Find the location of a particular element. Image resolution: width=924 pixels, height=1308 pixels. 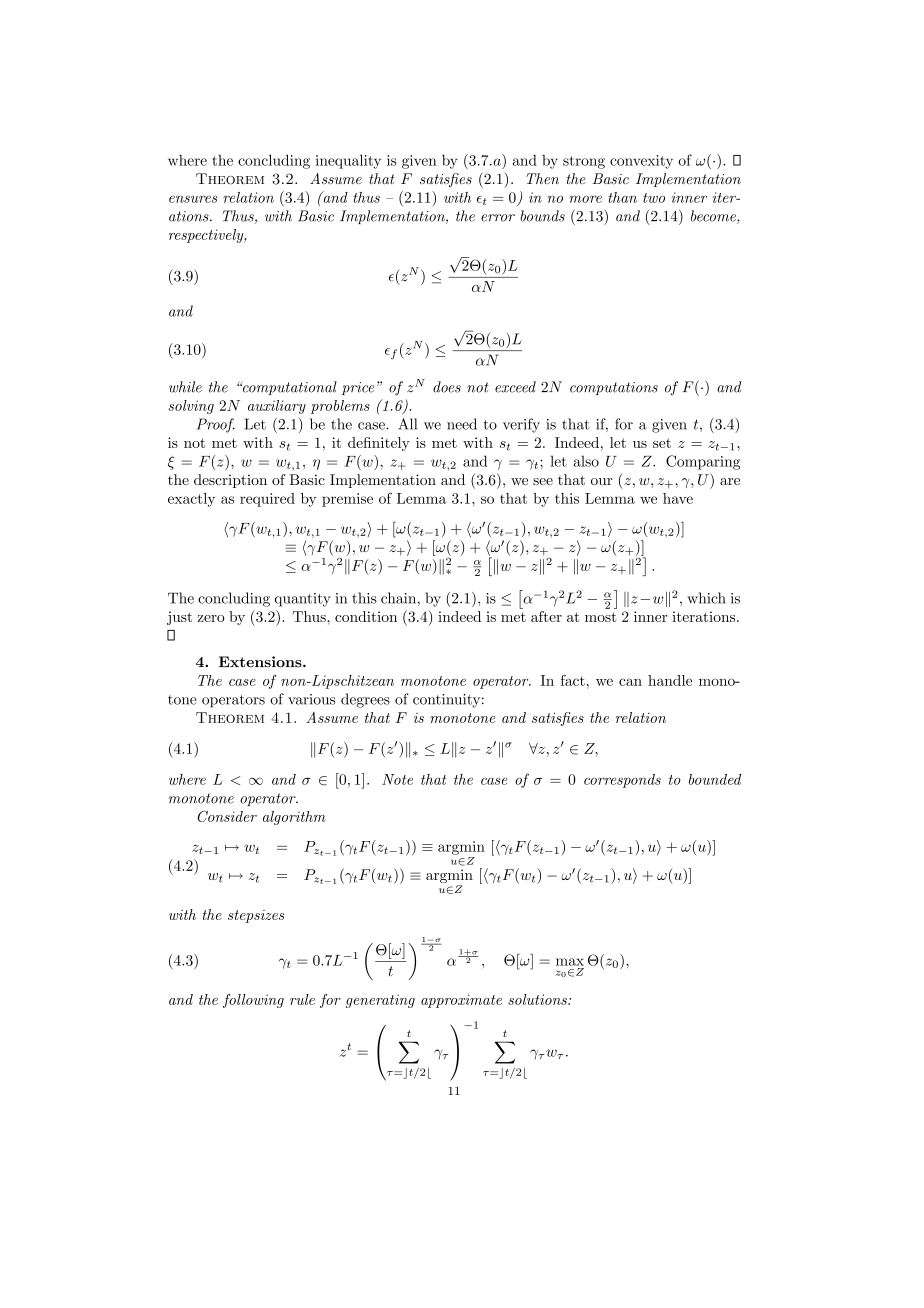

ensures is located at coordinates (193, 199).
